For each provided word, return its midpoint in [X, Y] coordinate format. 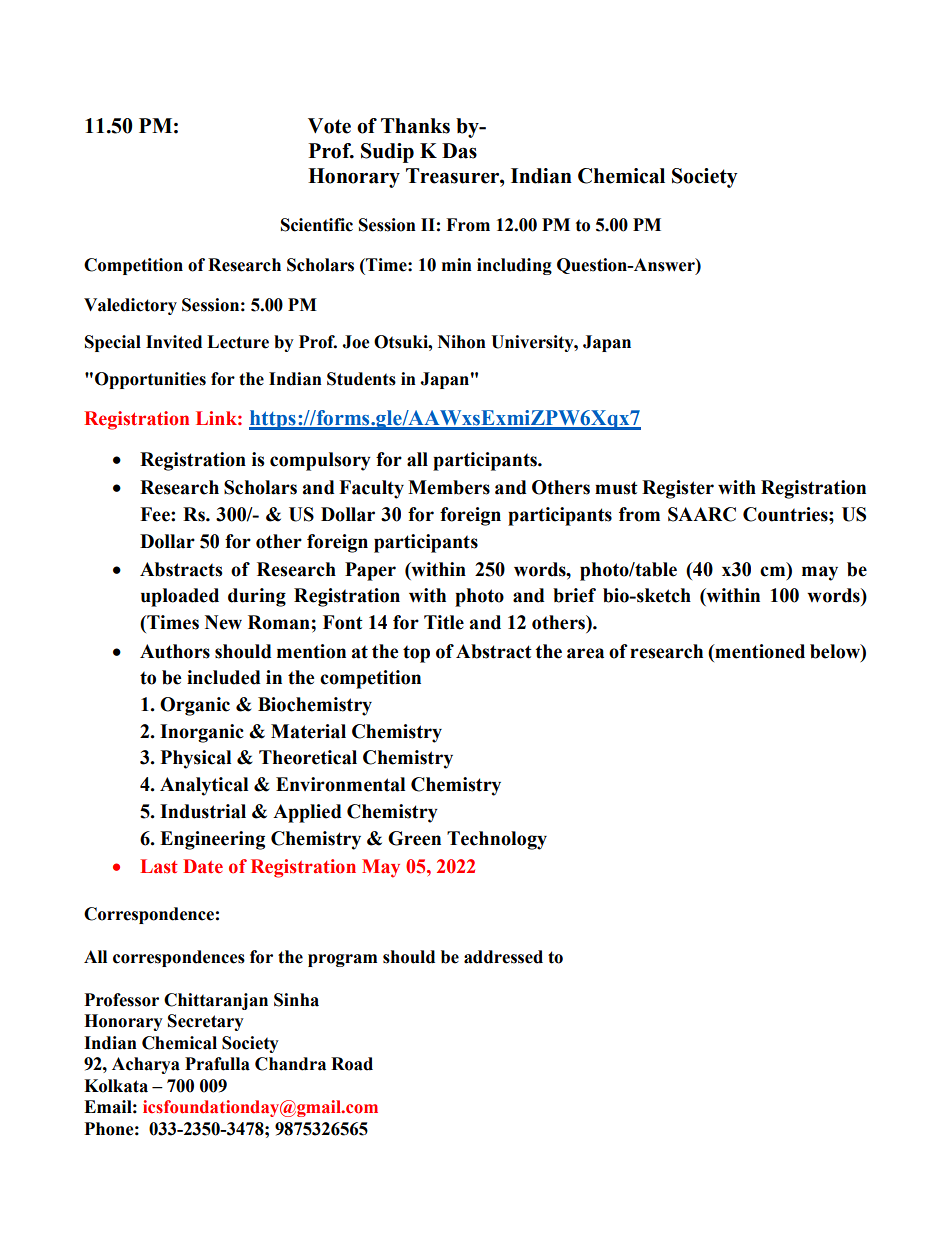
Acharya [146, 1065]
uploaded [180, 597]
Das [459, 151]
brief [574, 595]
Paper [370, 571]
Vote [329, 126]
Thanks [415, 126]
